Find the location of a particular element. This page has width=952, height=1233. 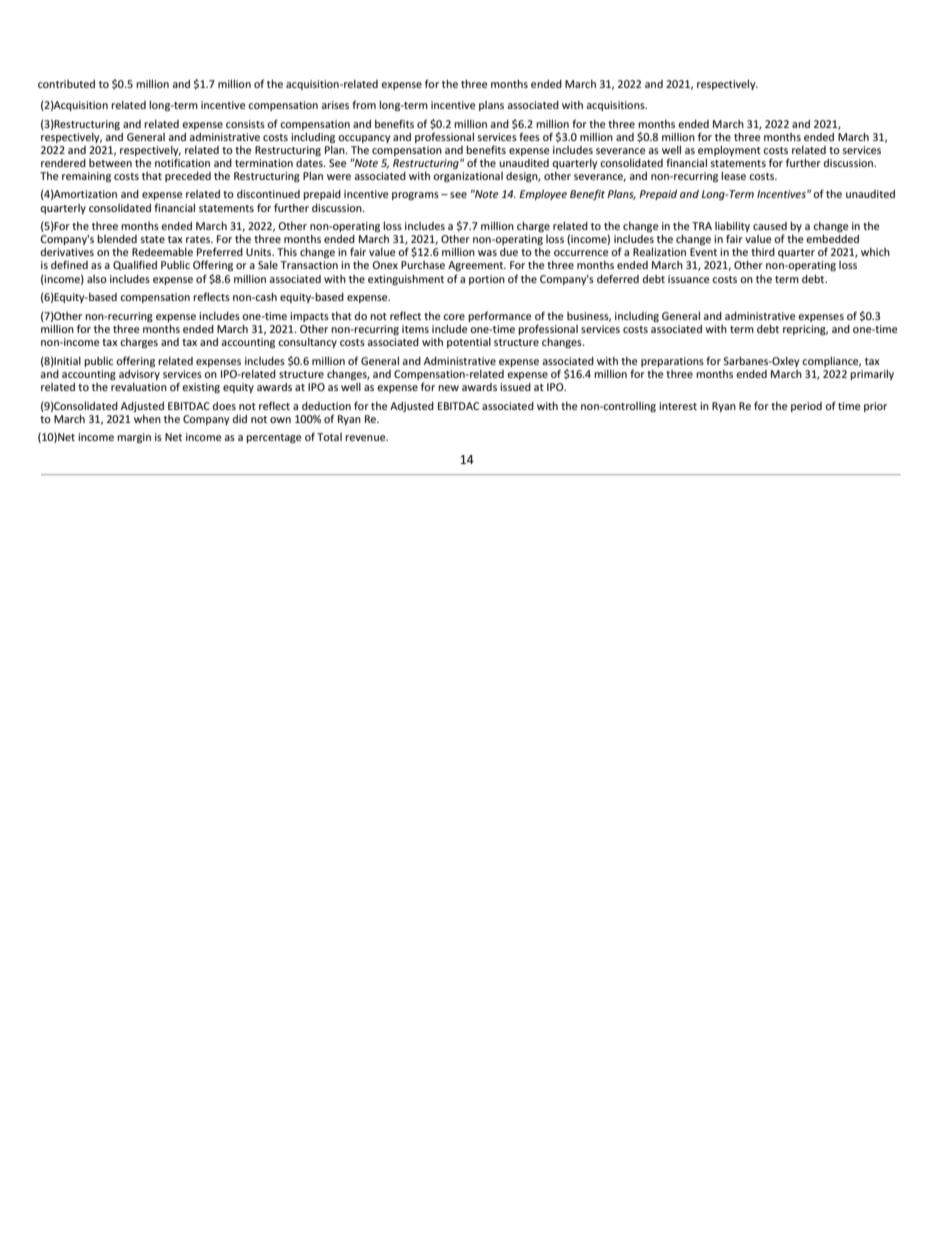

potential is located at coordinates (469, 343).
